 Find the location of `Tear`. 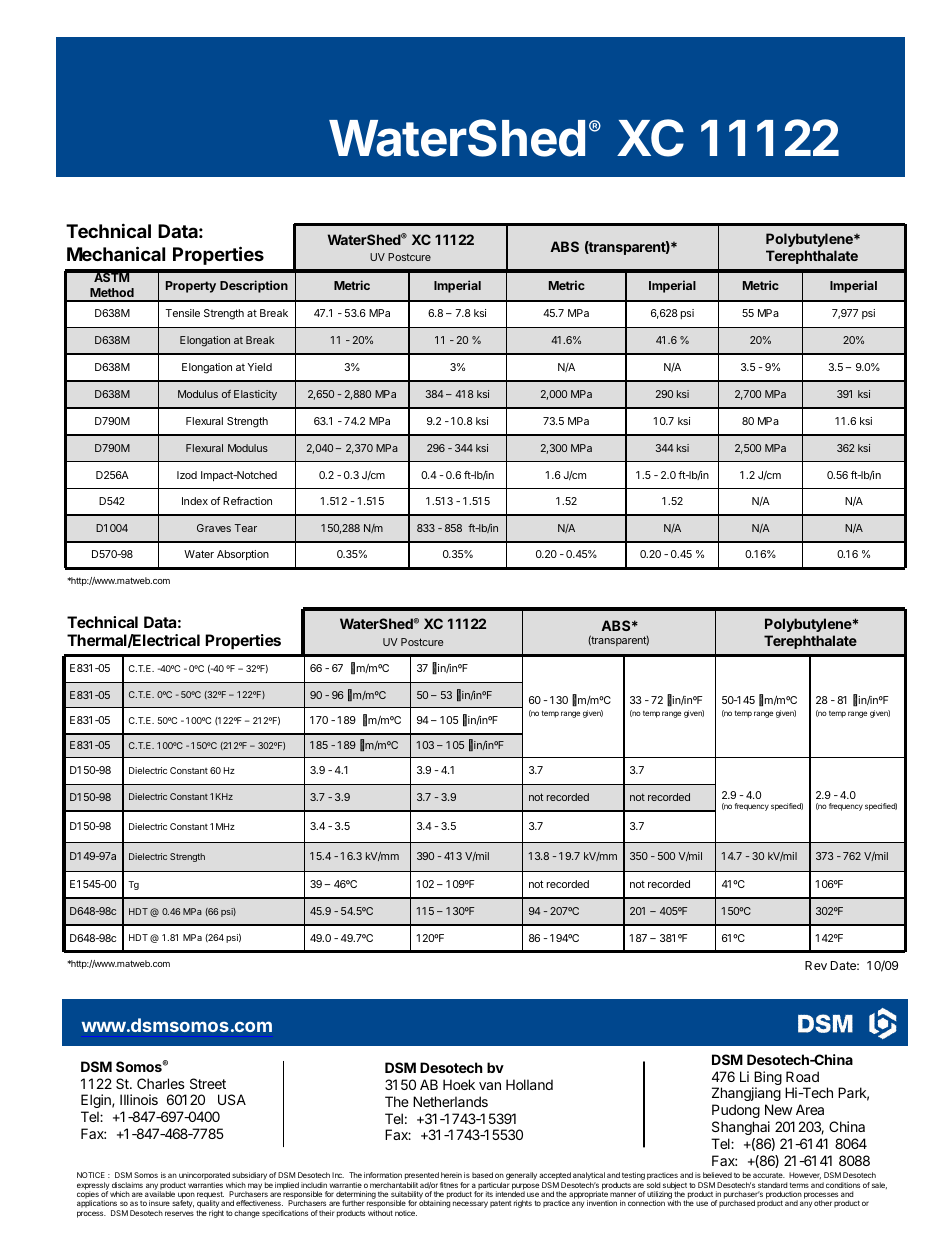

Tear is located at coordinates (246, 528).
